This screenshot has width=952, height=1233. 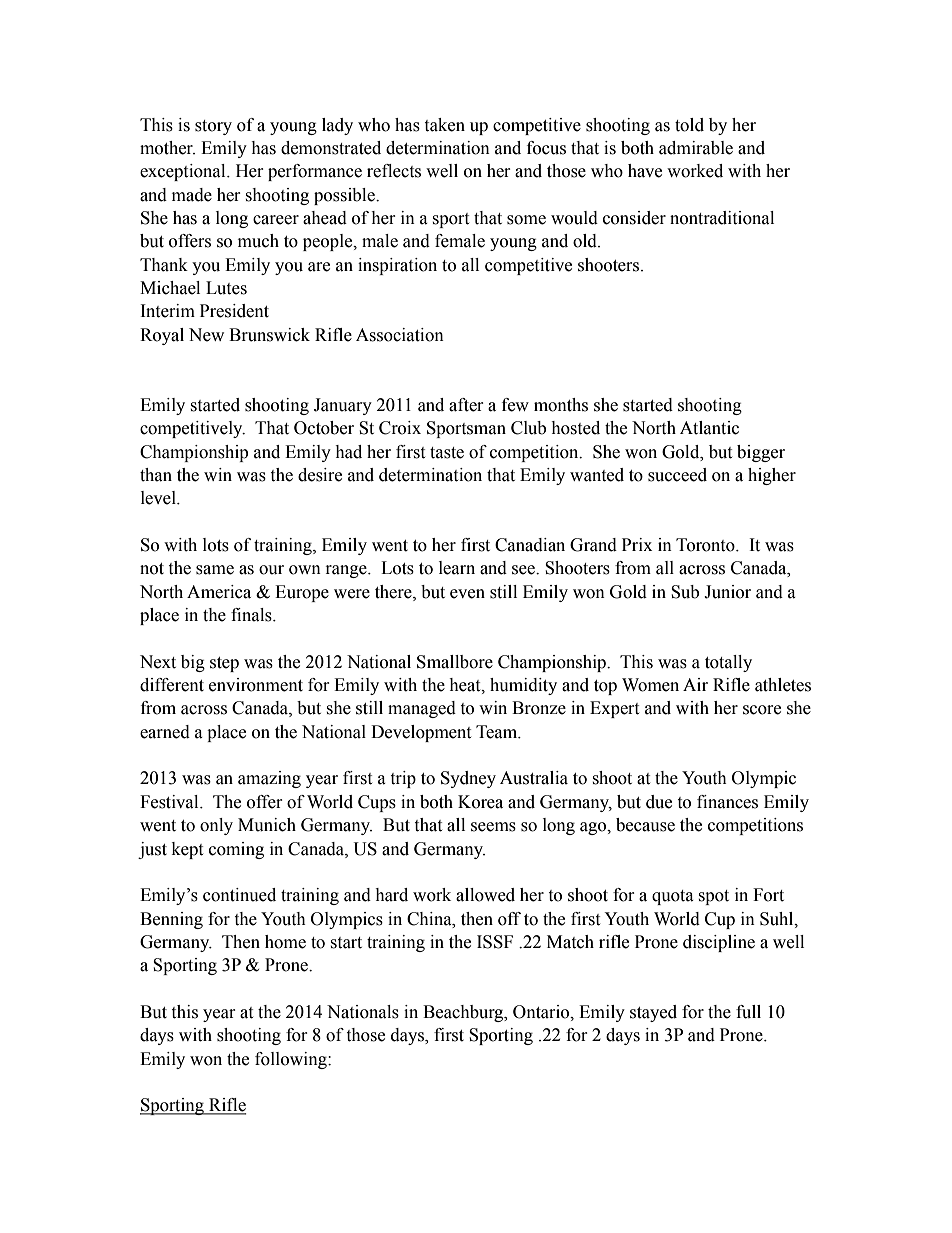 What do you see at coordinates (467, 594) in the screenshot?
I see `even` at bounding box center [467, 594].
